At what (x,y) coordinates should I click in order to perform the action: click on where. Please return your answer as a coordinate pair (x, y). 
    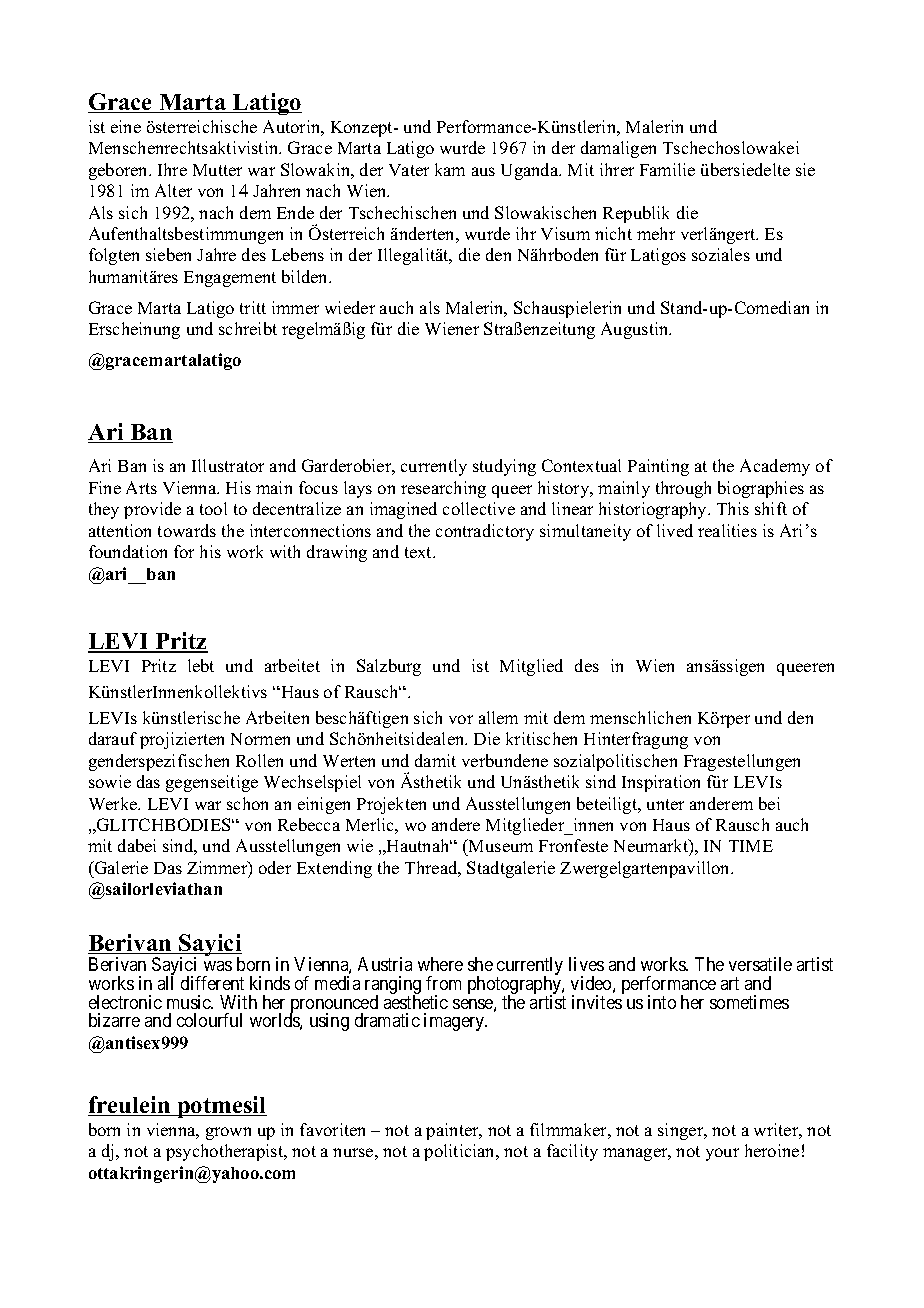
    Looking at the image, I should click on (440, 964).
